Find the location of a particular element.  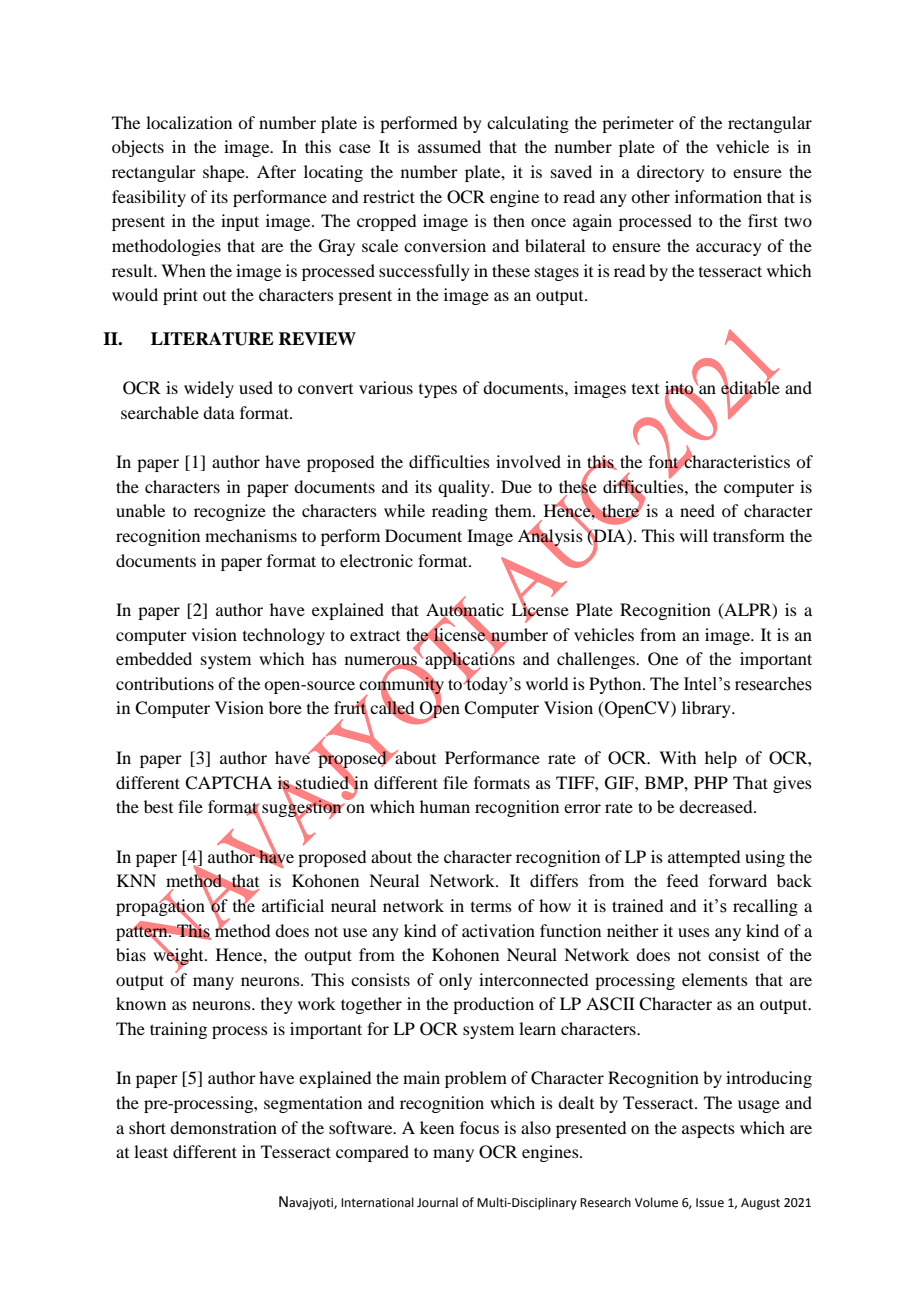

demonstration is located at coordinates (223, 1127).
